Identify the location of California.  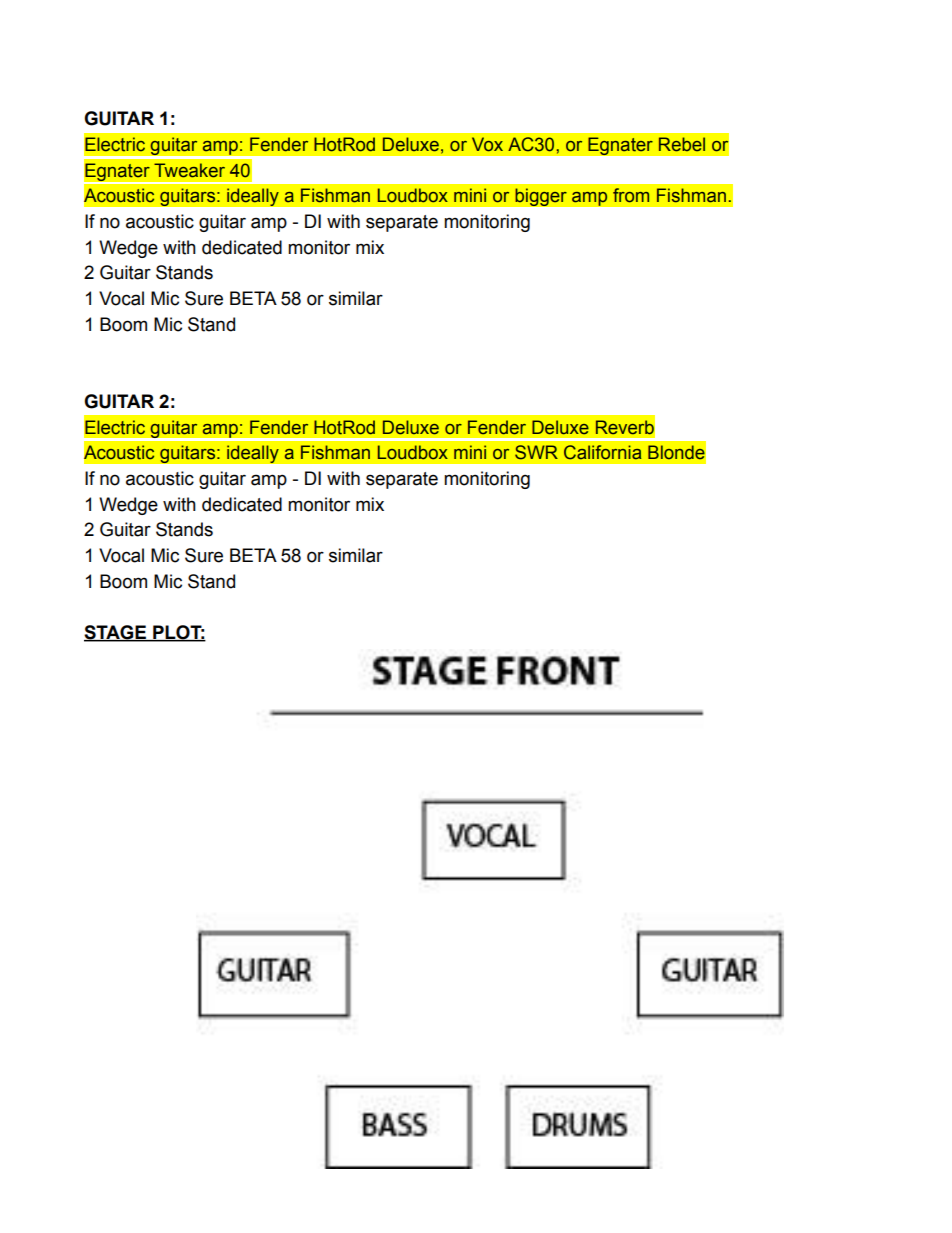
(602, 452).
